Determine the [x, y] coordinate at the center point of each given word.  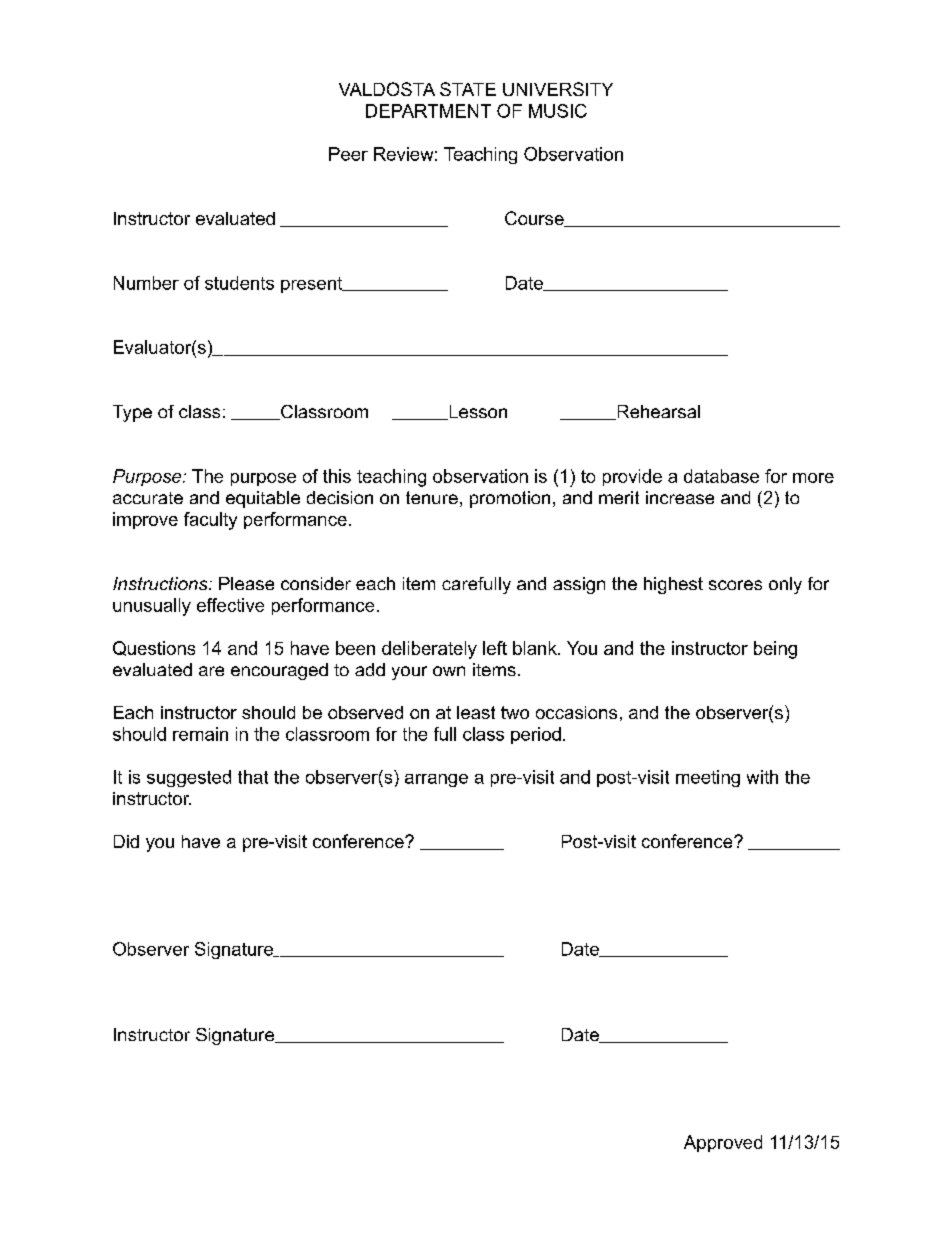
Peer [348, 154]
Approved [723, 1143]
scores [735, 585]
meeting [708, 778]
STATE [468, 89]
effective [230, 605]
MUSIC [558, 111]
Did [126, 841]
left [495, 648]
